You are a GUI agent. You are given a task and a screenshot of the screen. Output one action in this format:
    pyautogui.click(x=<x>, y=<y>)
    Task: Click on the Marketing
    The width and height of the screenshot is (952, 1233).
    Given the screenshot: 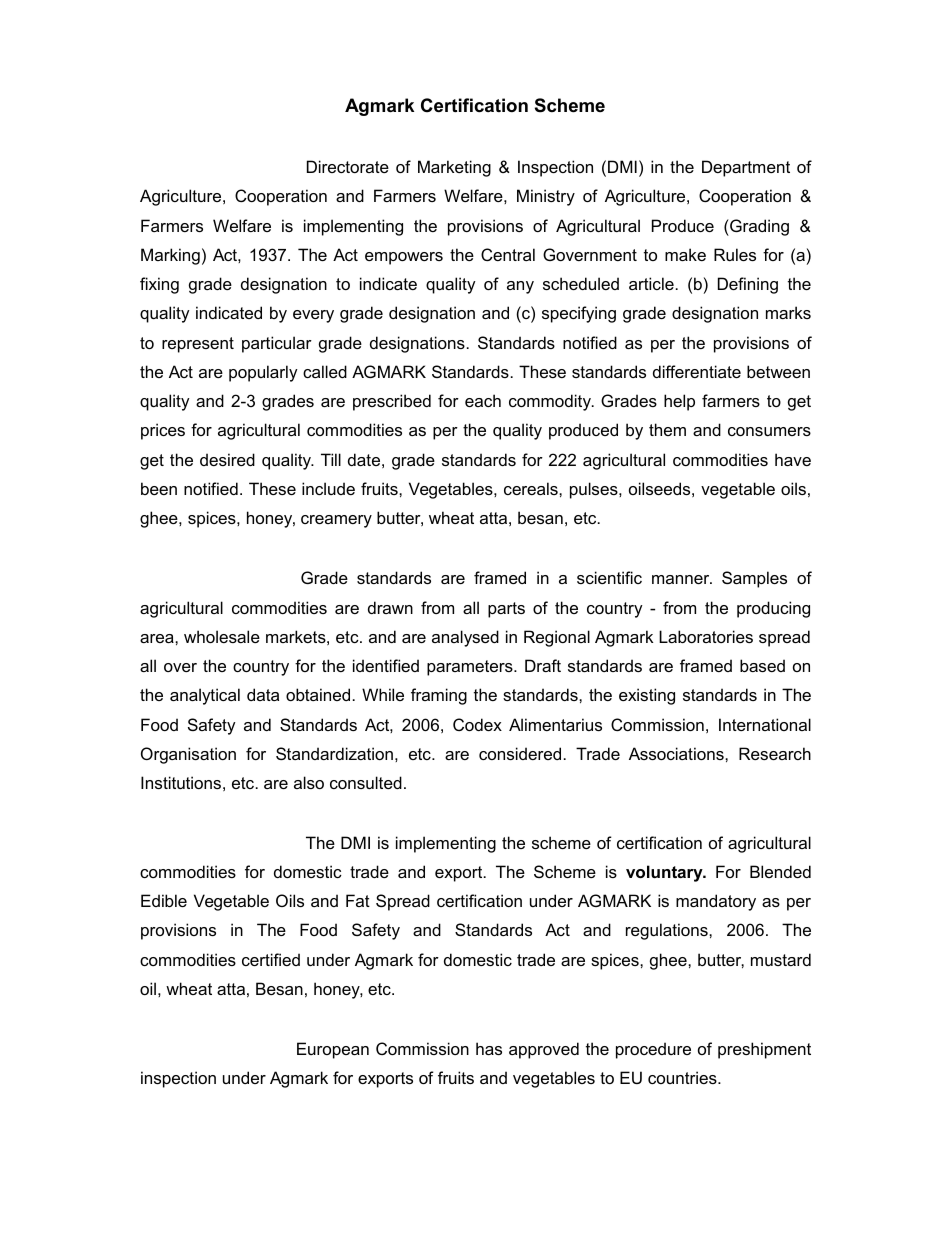 What is the action you would take?
    pyautogui.click(x=454, y=168)
